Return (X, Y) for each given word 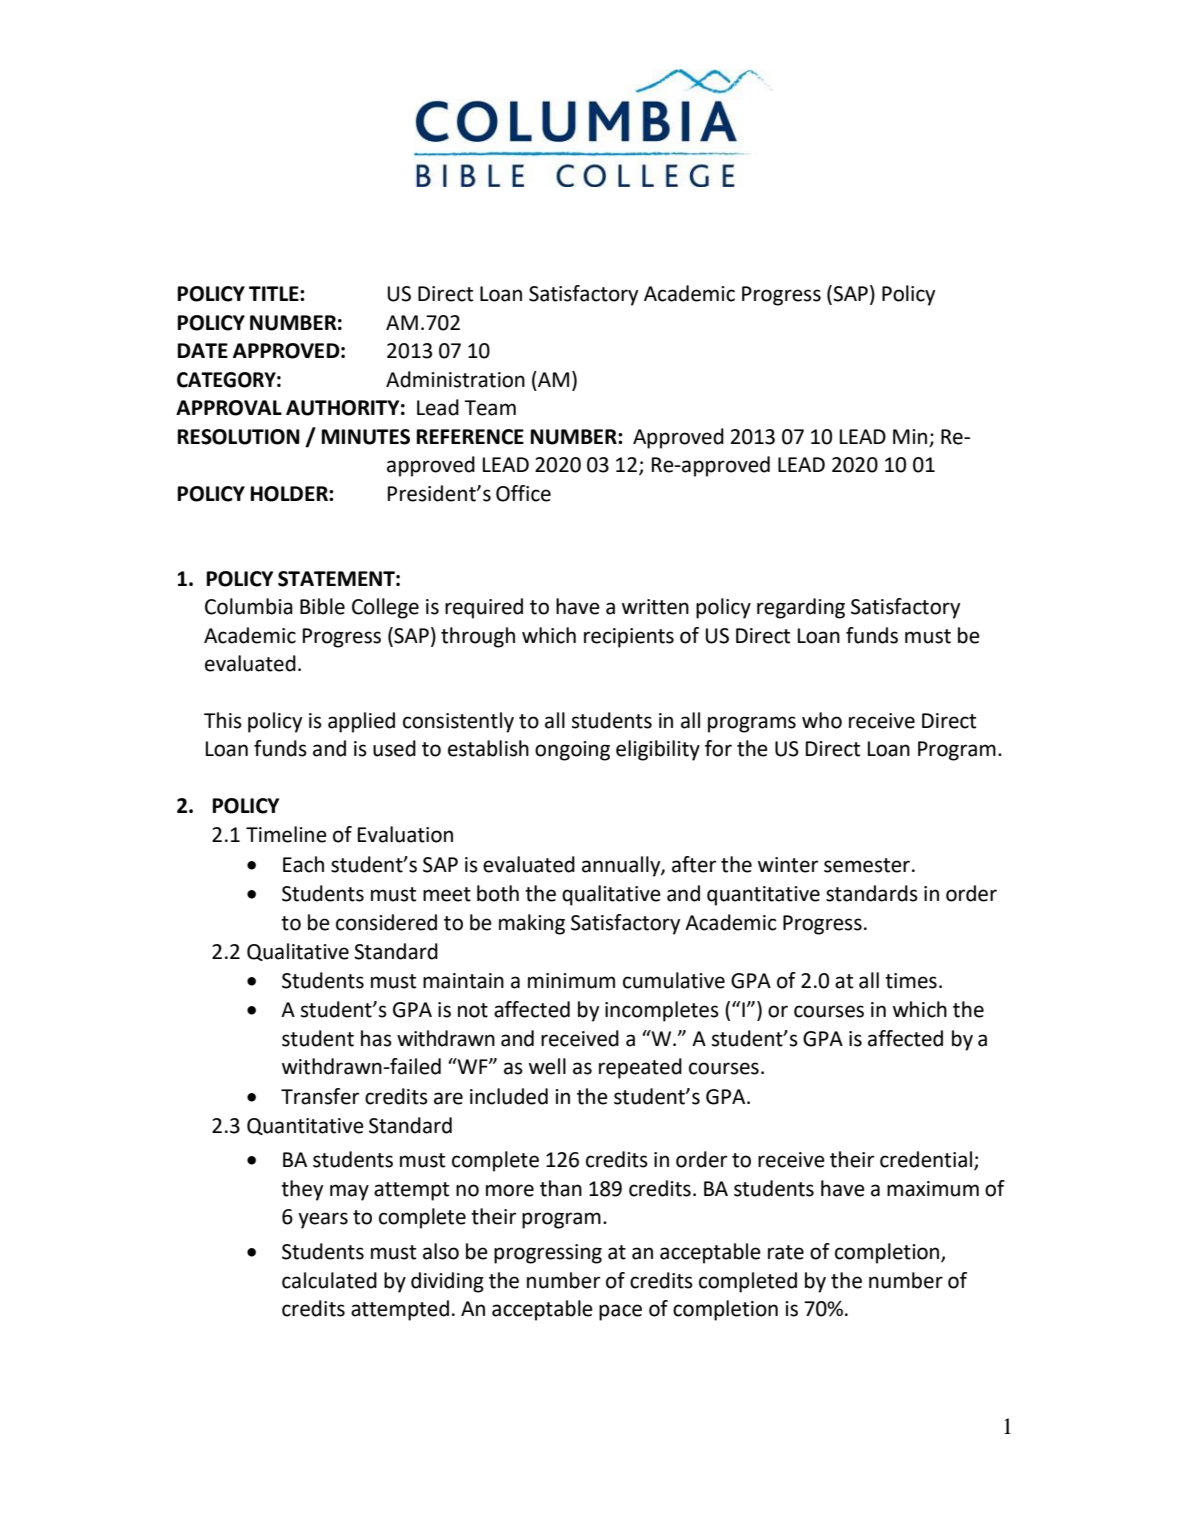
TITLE (275, 293)
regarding (801, 608)
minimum (571, 981)
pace (620, 1312)
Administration (455, 379)
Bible (322, 606)
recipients (629, 638)
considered (386, 922)
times (911, 981)
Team (490, 408)
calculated (329, 1280)
